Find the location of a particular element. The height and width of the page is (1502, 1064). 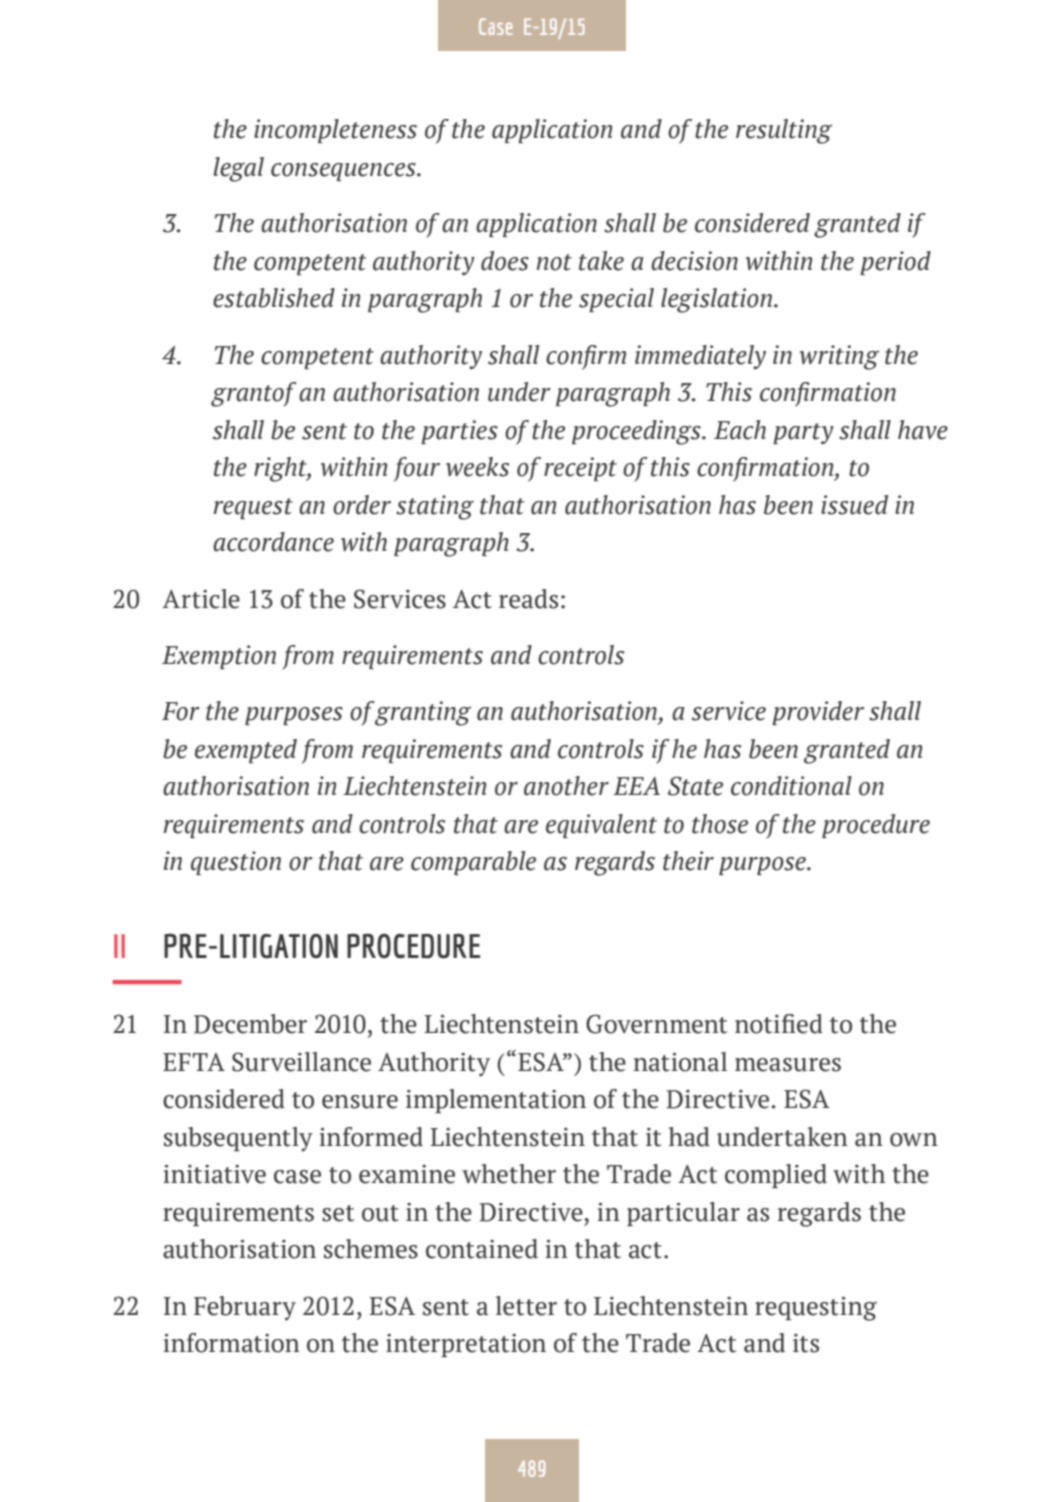

issued is located at coordinates (854, 505).
